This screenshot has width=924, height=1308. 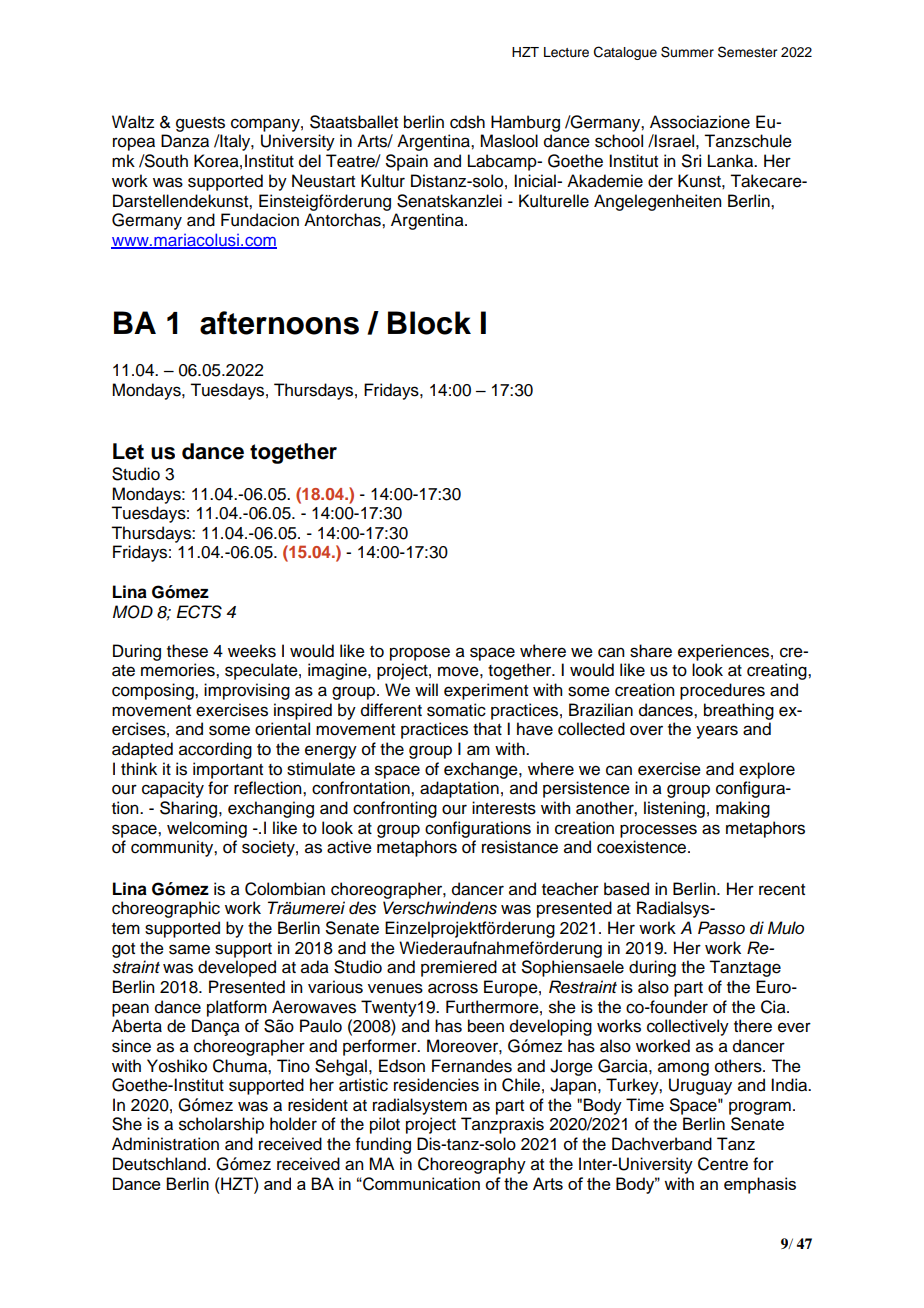 I want to click on propose, so click(x=420, y=654).
